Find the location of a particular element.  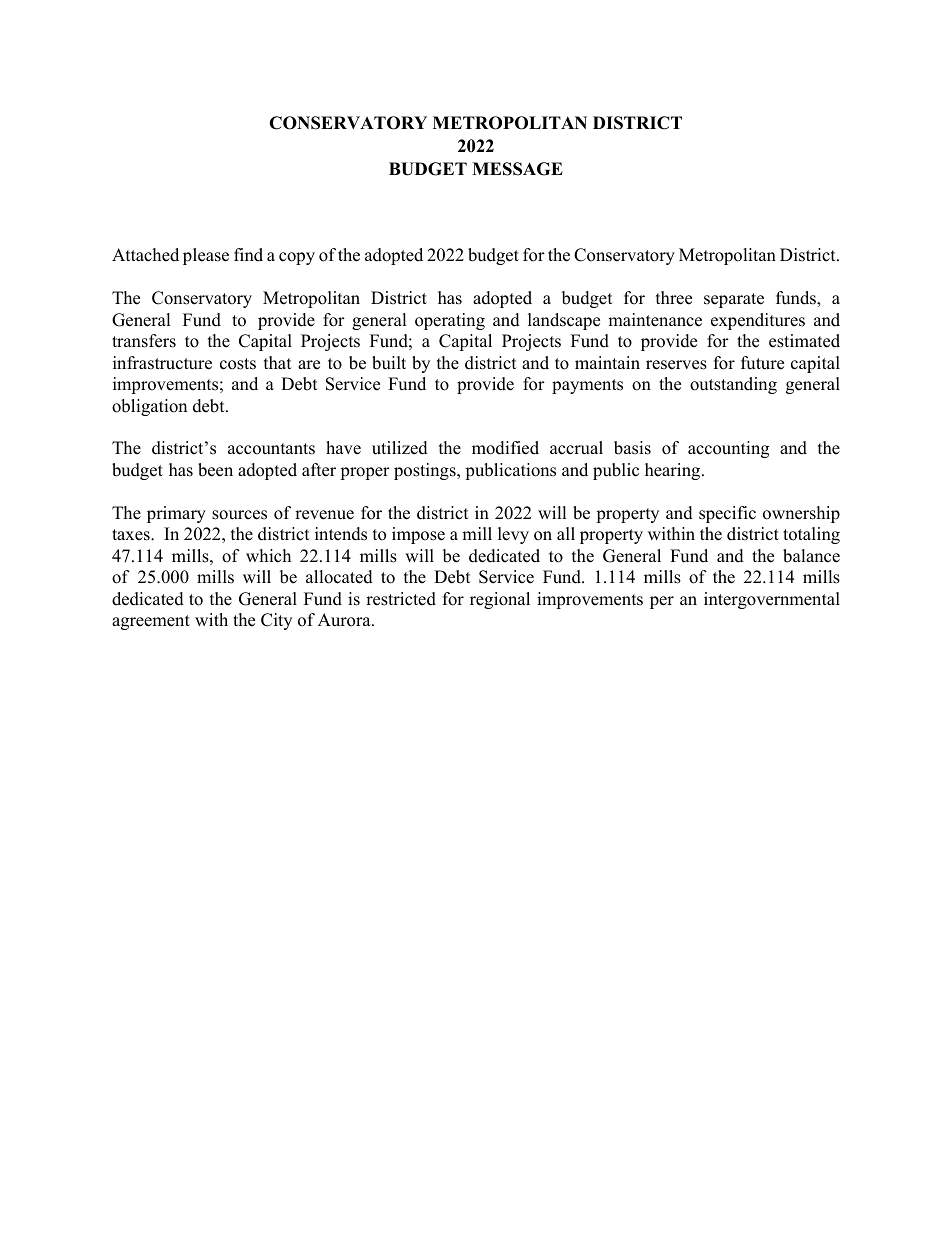

costs is located at coordinates (238, 364).
